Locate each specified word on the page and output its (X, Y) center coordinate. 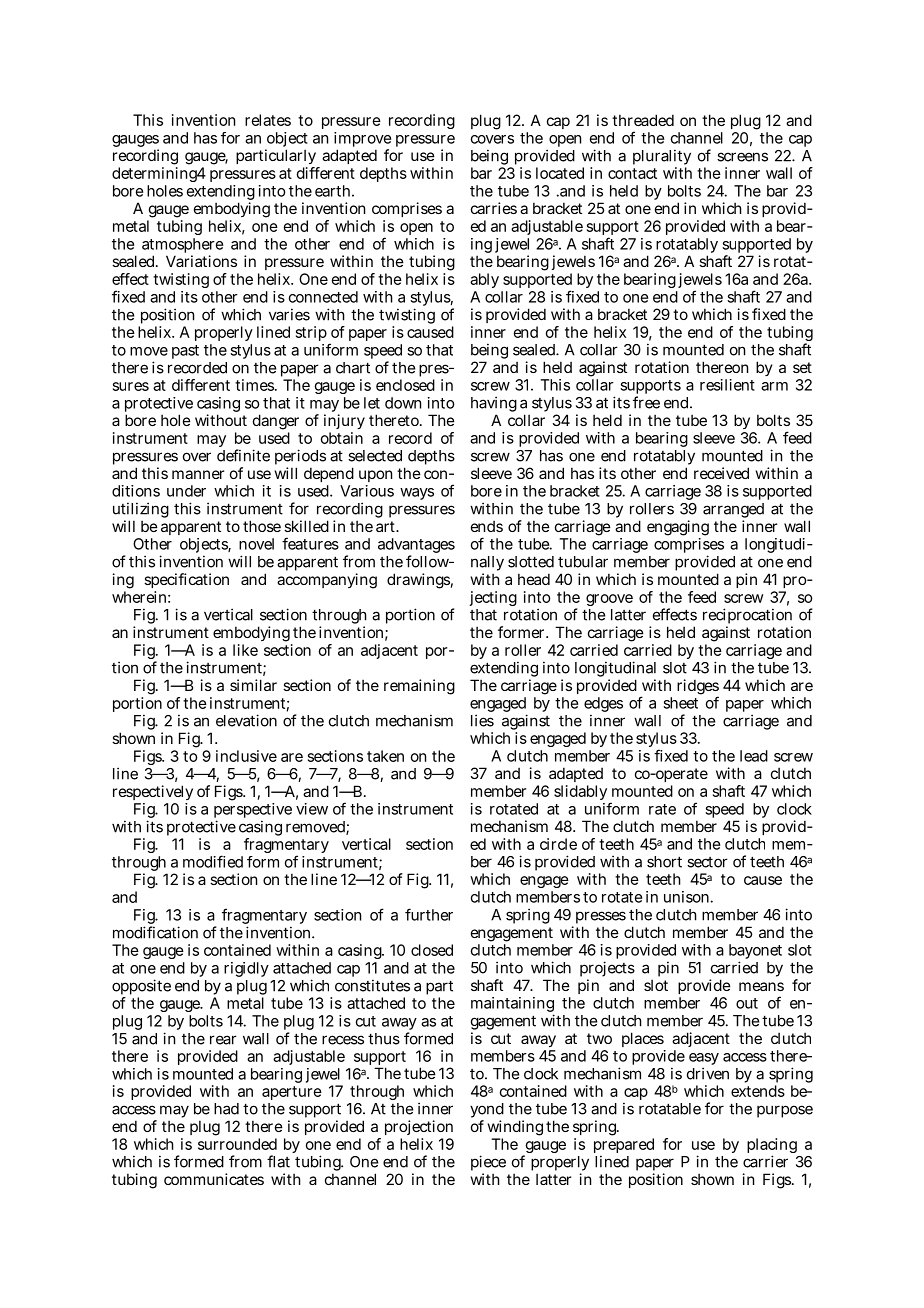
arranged (733, 512)
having (494, 405)
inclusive (246, 756)
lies (482, 720)
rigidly (246, 969)
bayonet (755, 953)
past (185, 352)
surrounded (237, 1144)
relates (268, 120)
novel (256, 544)
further (429, 914)
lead (754, 756)
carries (494, 208)
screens (742, 157)
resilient (727, 385)
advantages (416, 547)
